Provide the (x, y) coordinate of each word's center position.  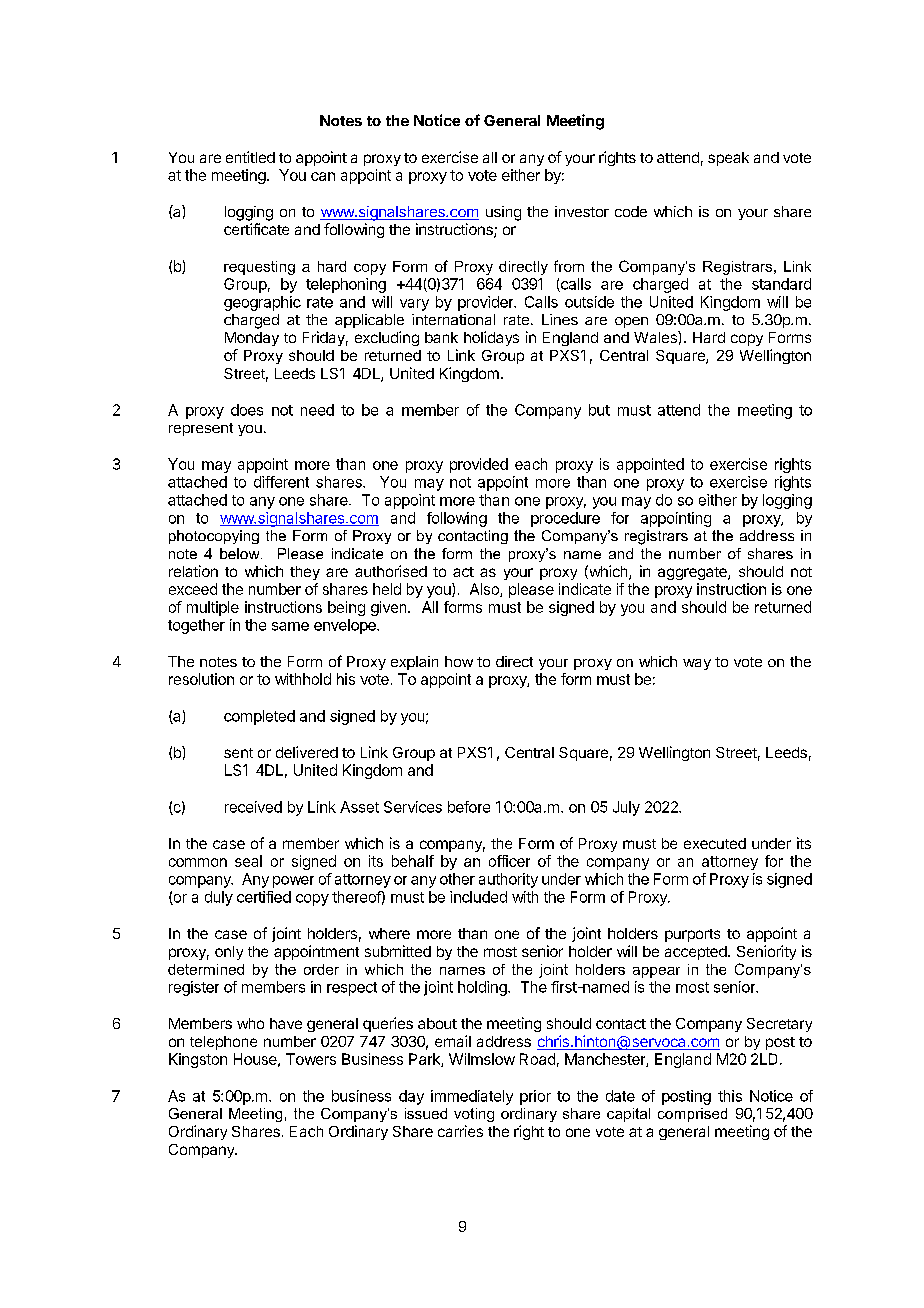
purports (692, 935)
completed (259, 717)
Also (485, 590)
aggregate (693, 573)
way (697, 664)
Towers (311, 1059)
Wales (656, 337)
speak (728, 159)
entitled (250, 157)
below (241, 553)
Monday (252, 339)
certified (264, 897)
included (478, 897)
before (469, 807)
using (503, 213)
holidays (491, 338)
